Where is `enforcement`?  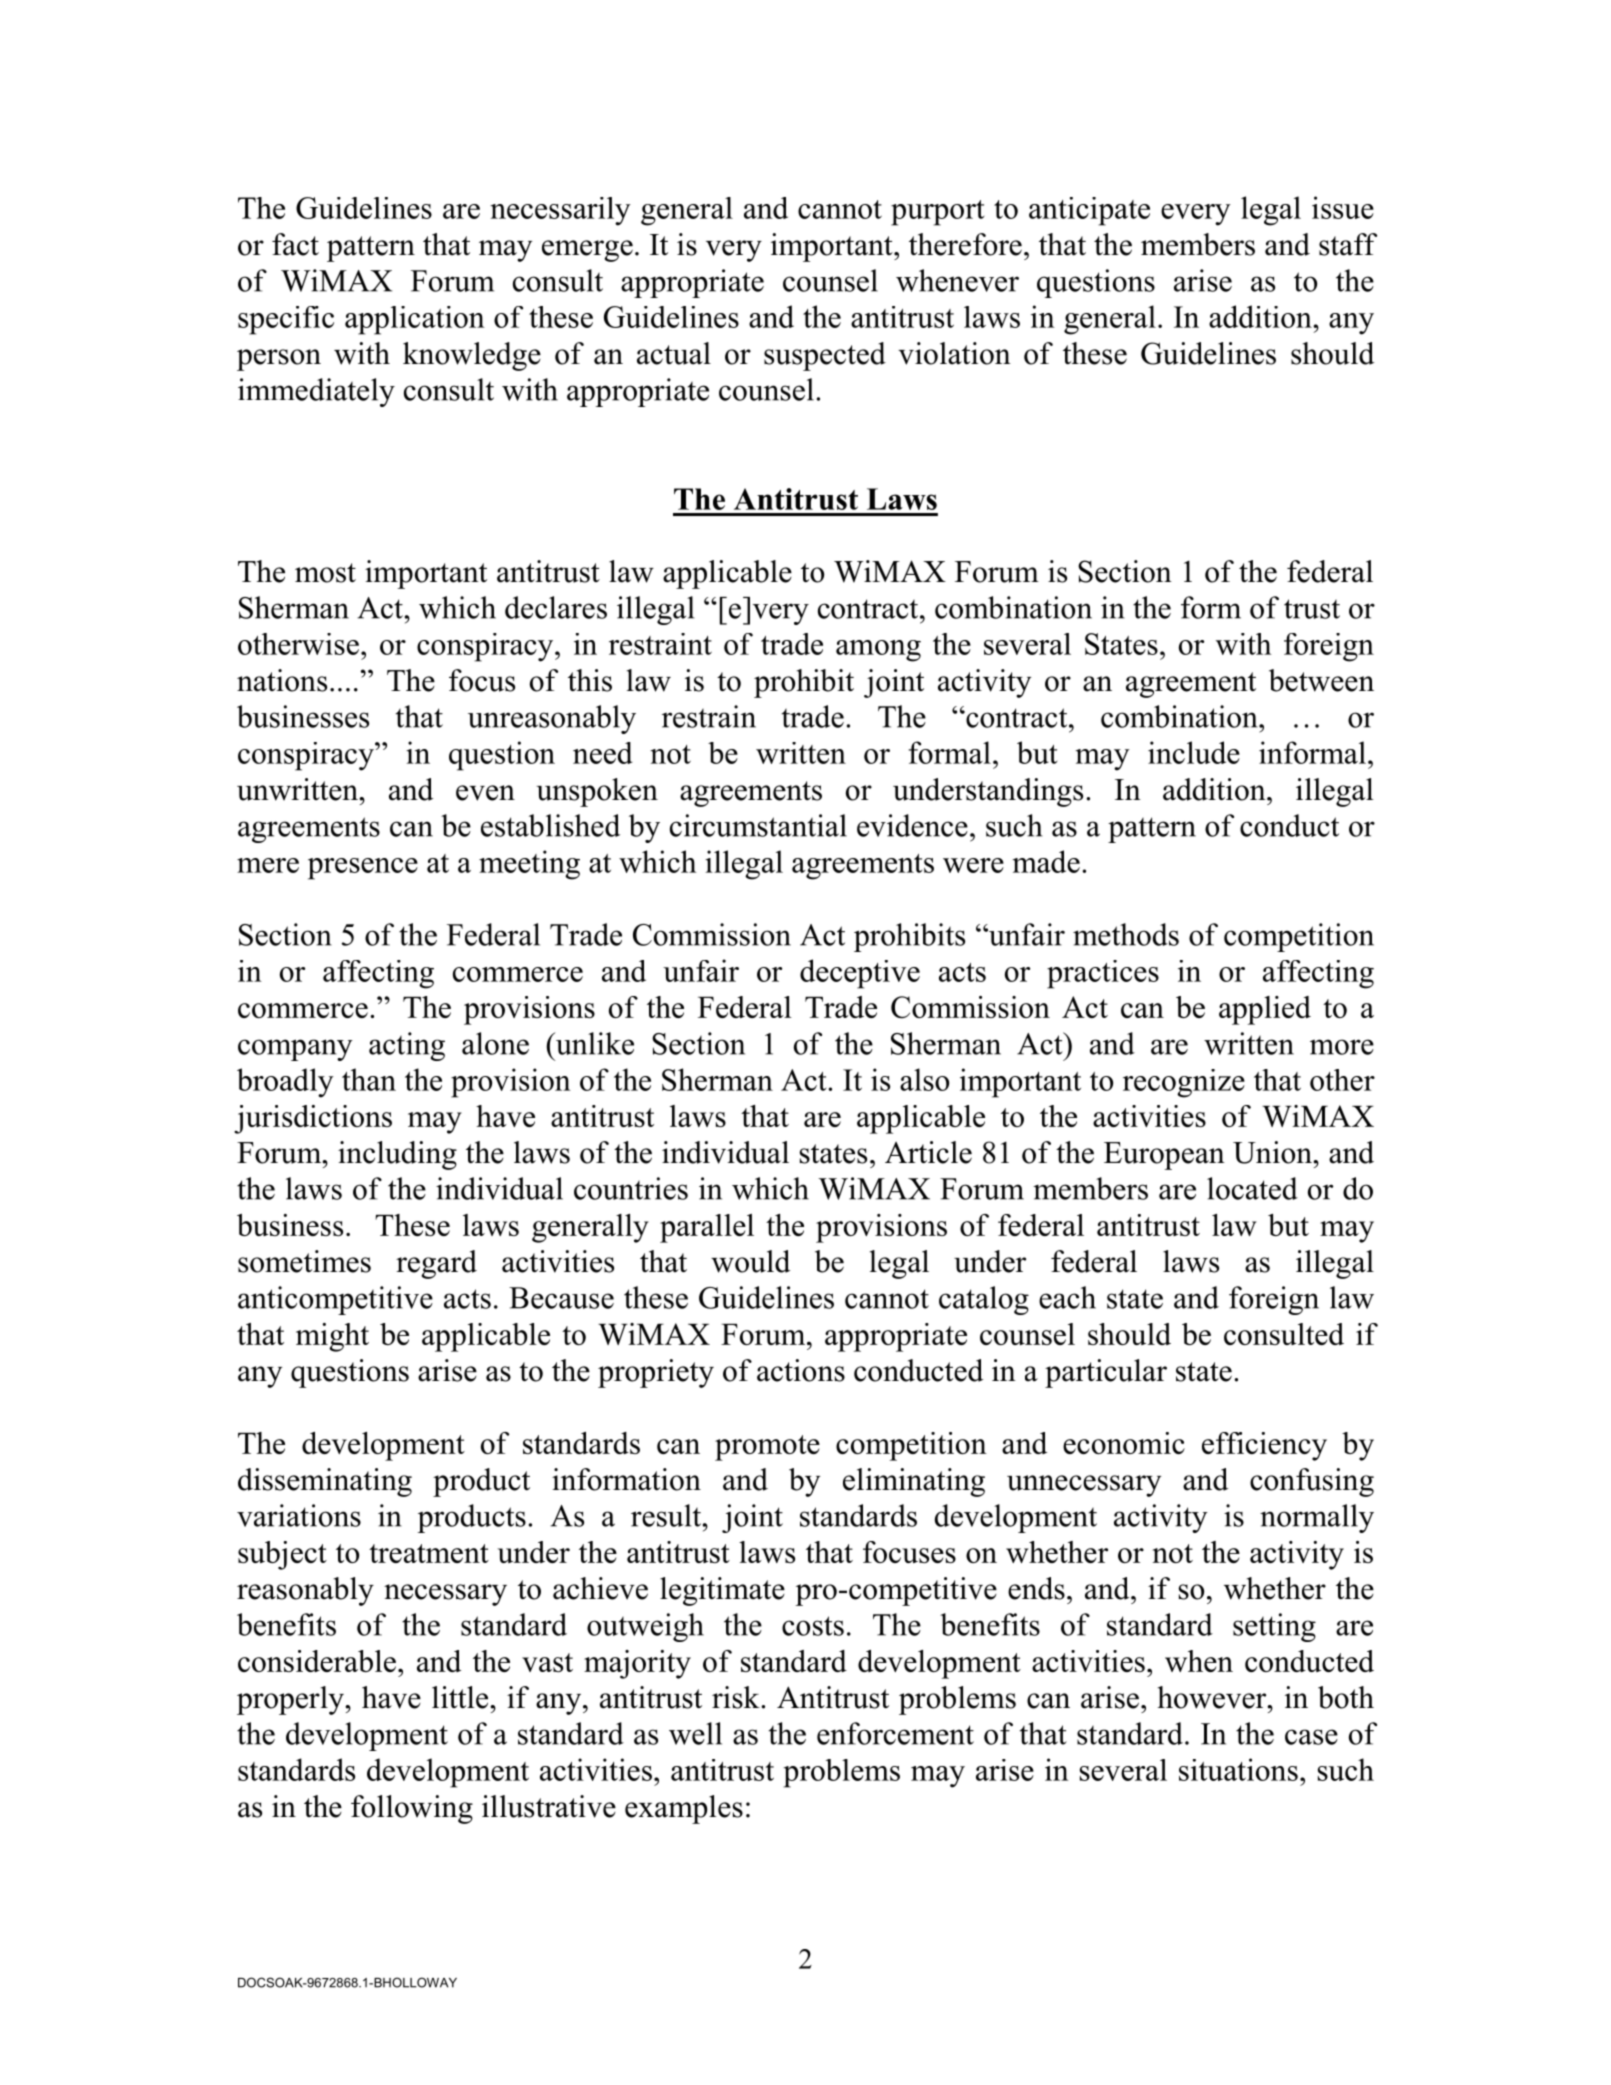
enforcement is located at coordinates (895, 1733).
